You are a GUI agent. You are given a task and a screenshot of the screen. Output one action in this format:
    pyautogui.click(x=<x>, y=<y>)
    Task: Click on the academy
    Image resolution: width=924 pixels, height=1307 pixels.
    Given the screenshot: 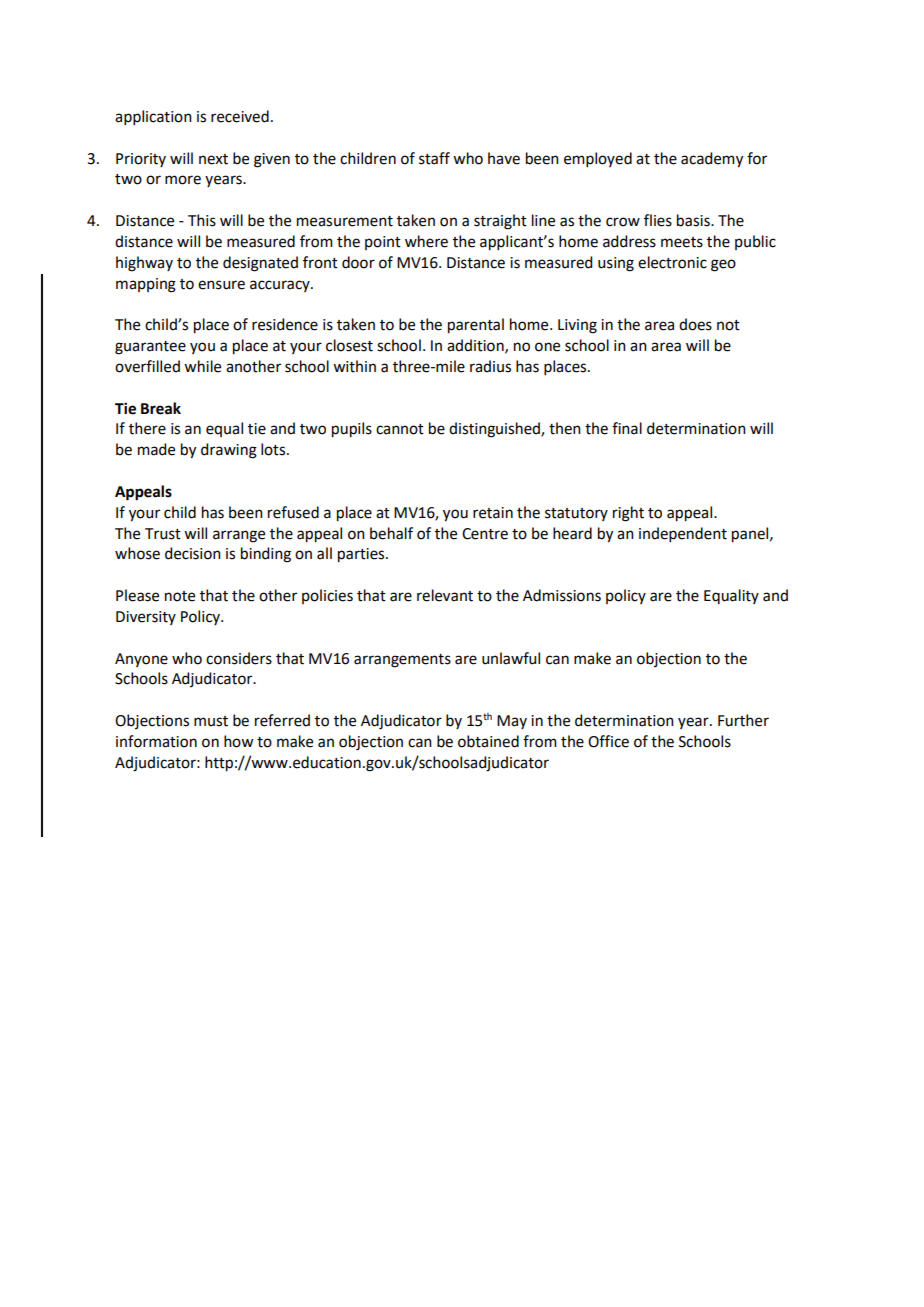 What is the action you would take?
    pyautogui.click(x=712, y=160)
